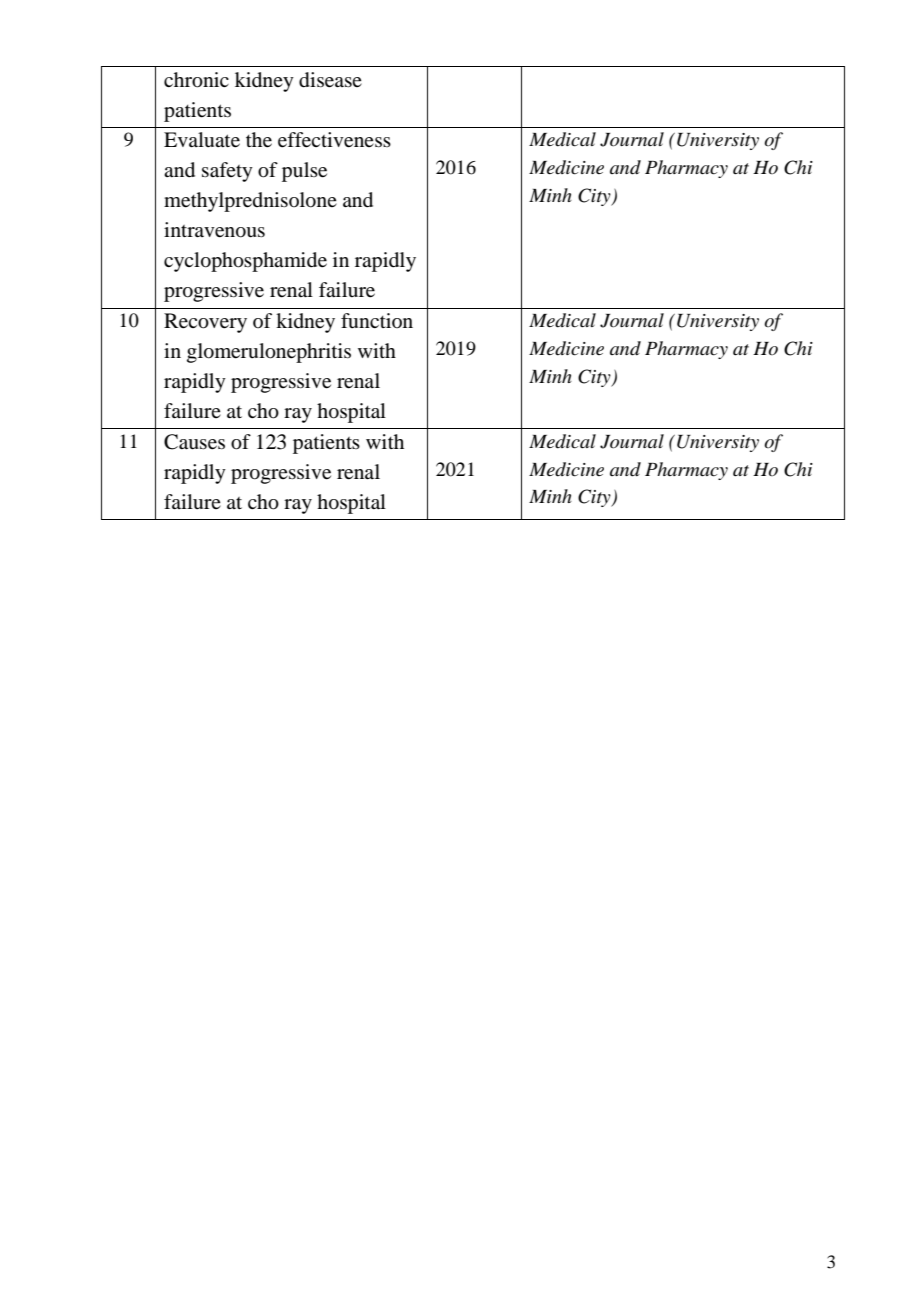 This page has height=1308, width=924. What do you see at coordinates (194, 442) in the page?
I see `Causes` at bounding box center [194, 442].
